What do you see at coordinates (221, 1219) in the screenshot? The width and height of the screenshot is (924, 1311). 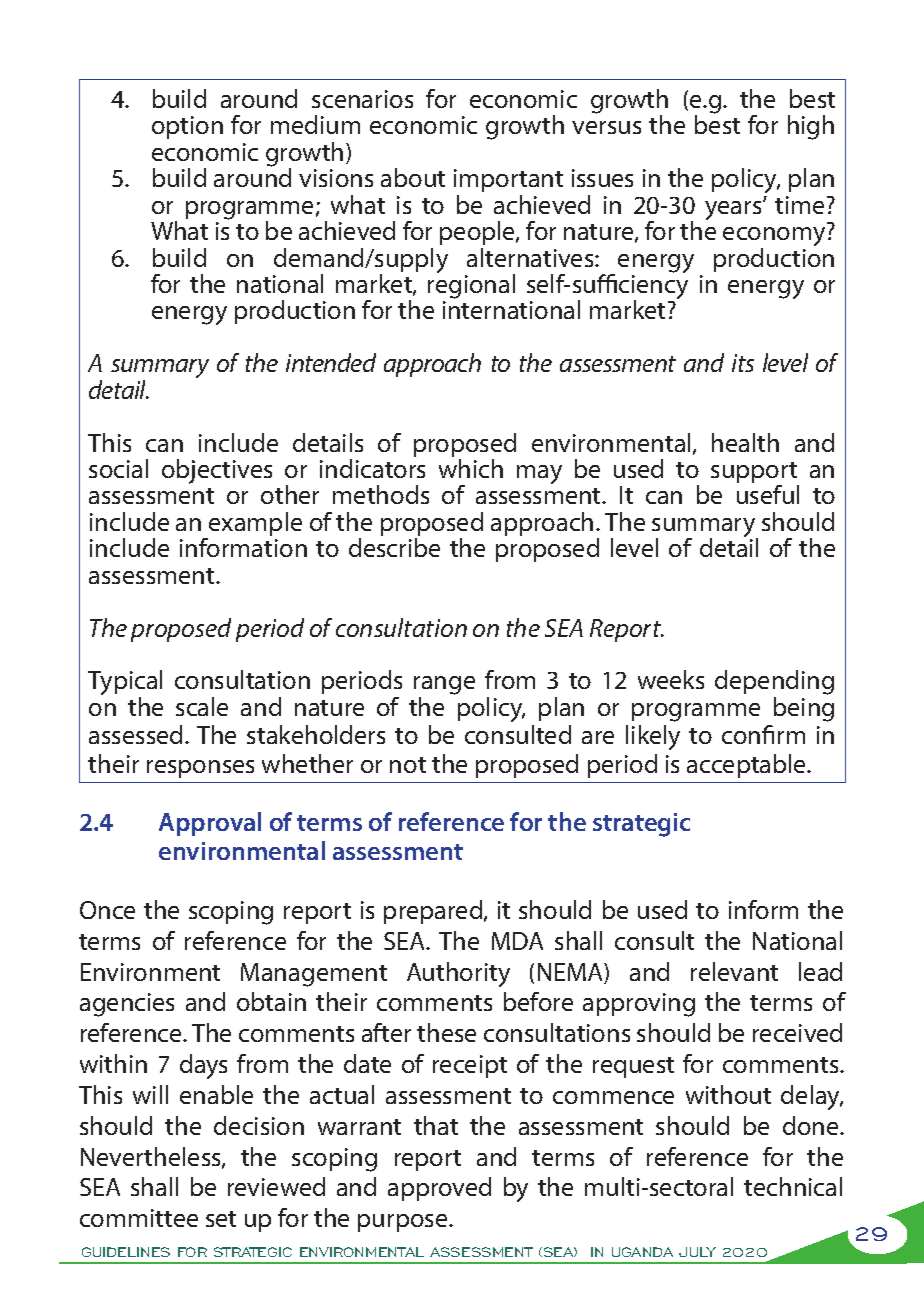 I see `set` at bounding box center [221, 1219].
